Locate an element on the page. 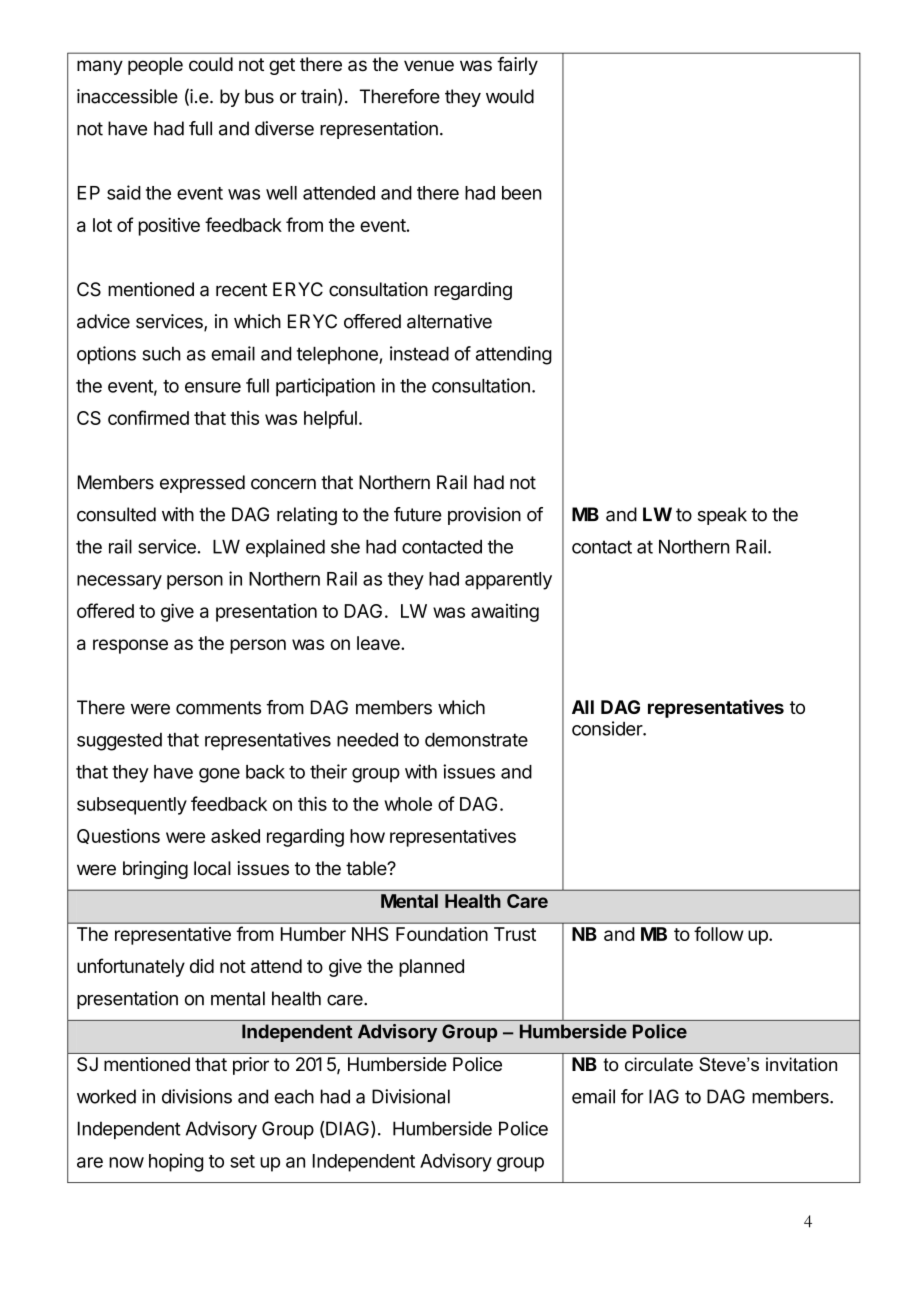 The height and width of the image is (1308, 924). All is located at coordinates (583, 707).
